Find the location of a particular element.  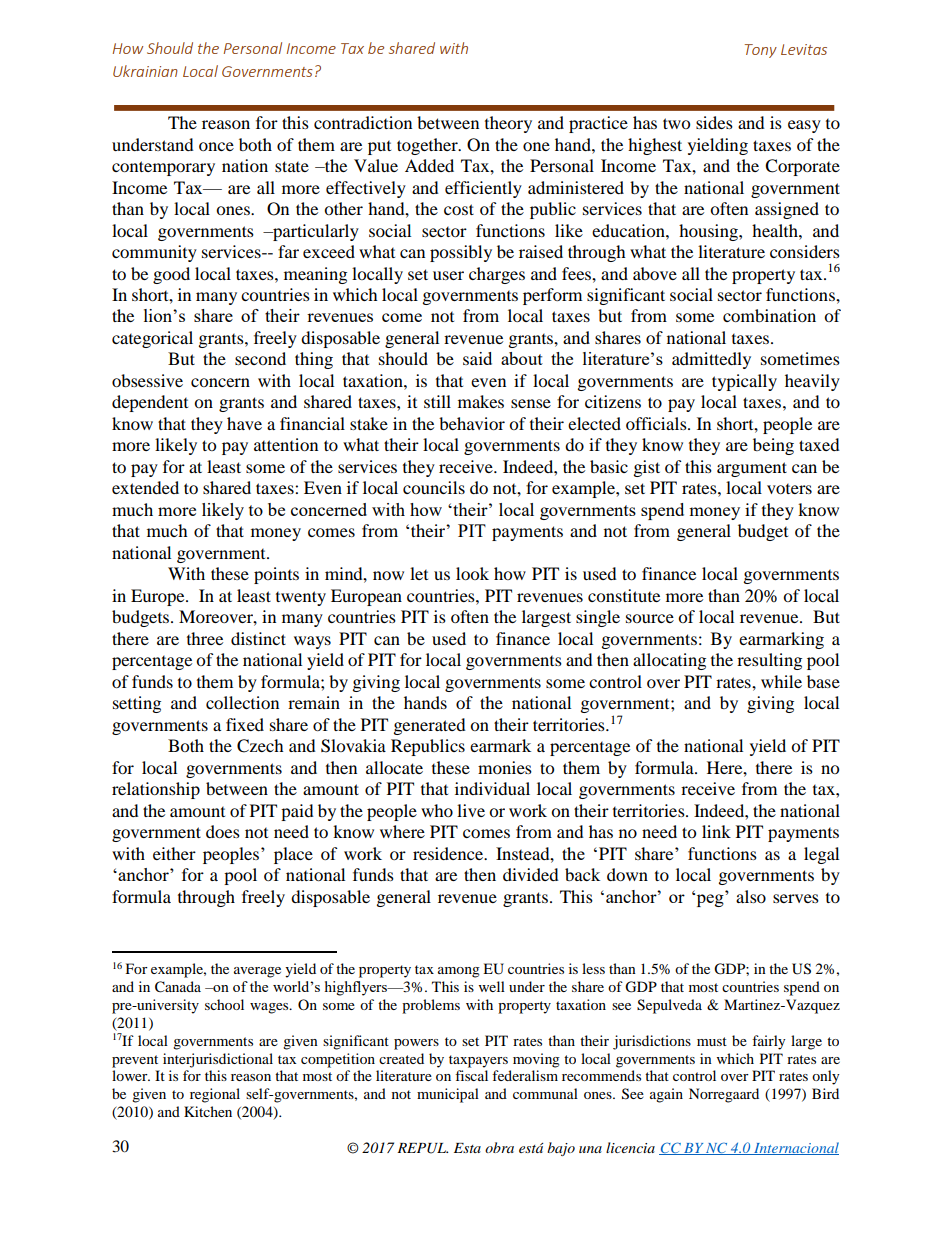

individual is located at coordinates (492, 788).
